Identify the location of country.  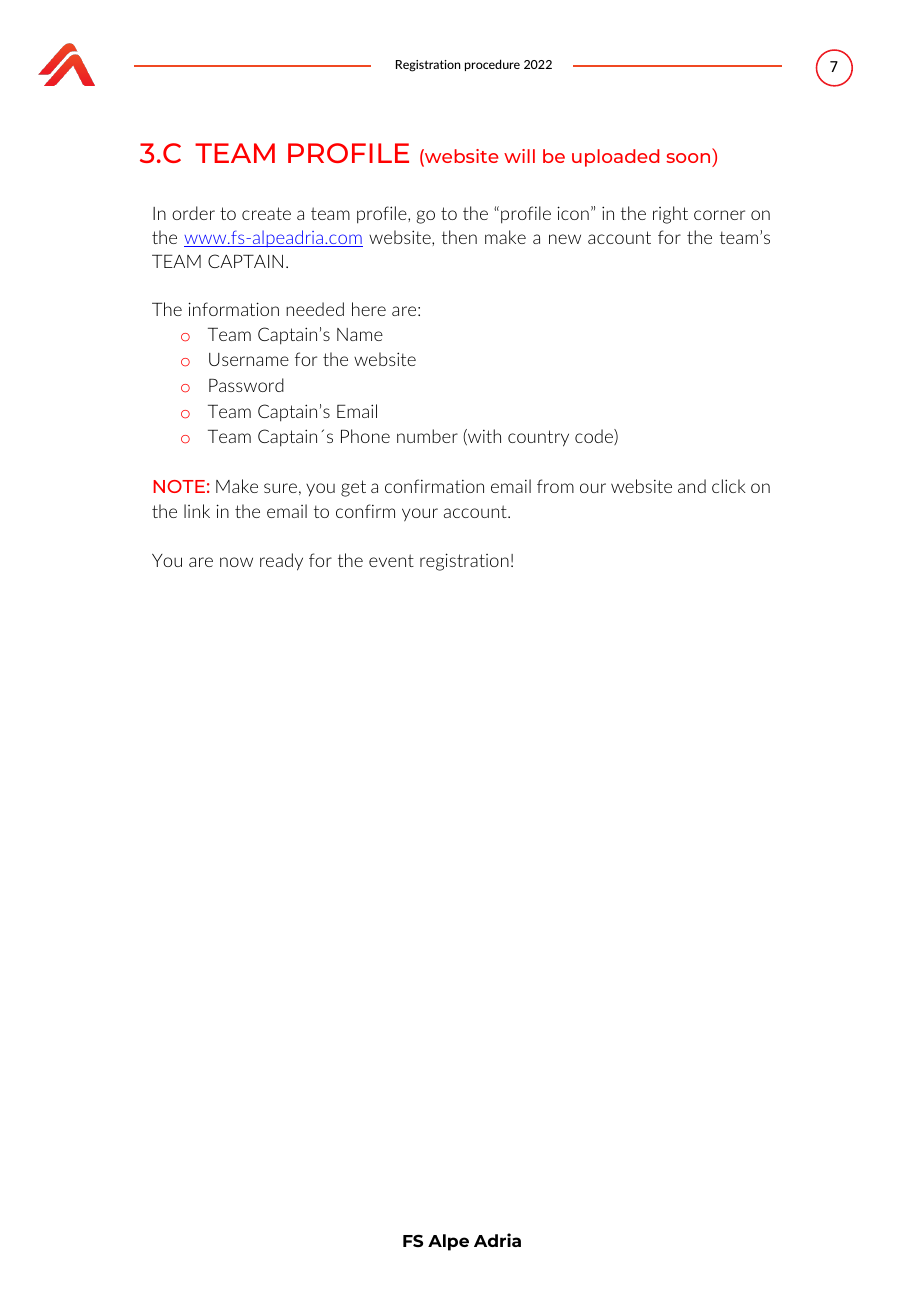
(538, 438).
